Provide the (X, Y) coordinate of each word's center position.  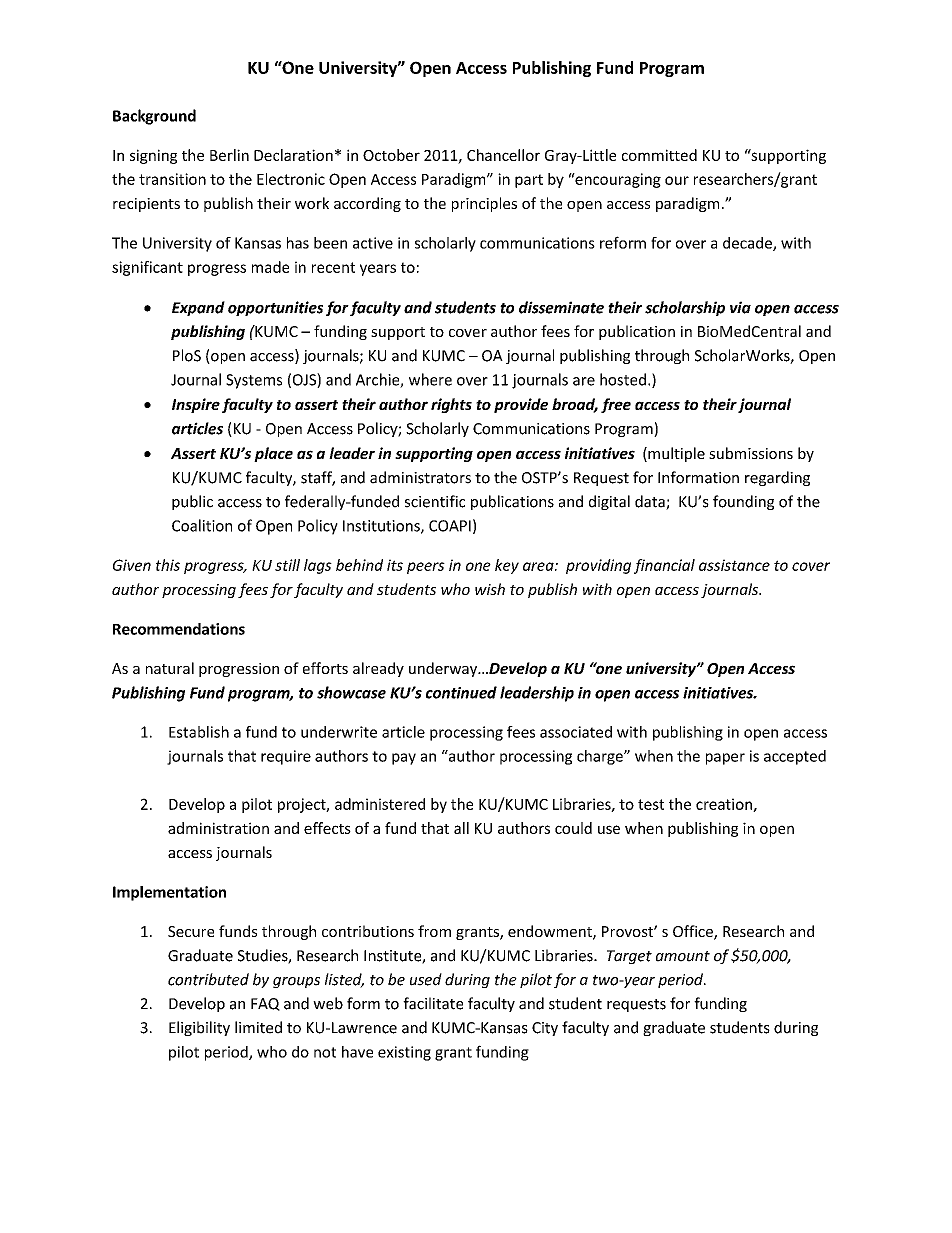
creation (725, 805)
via (740, 307)
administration (218, 828)
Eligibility (199, 1028)
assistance (734, 565)
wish (490, 589)
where (430, 379)
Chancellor (503, 155)
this (168, 565)
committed (659, 155)
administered (380, 804)
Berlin (229, 155)
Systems (254, 381)
